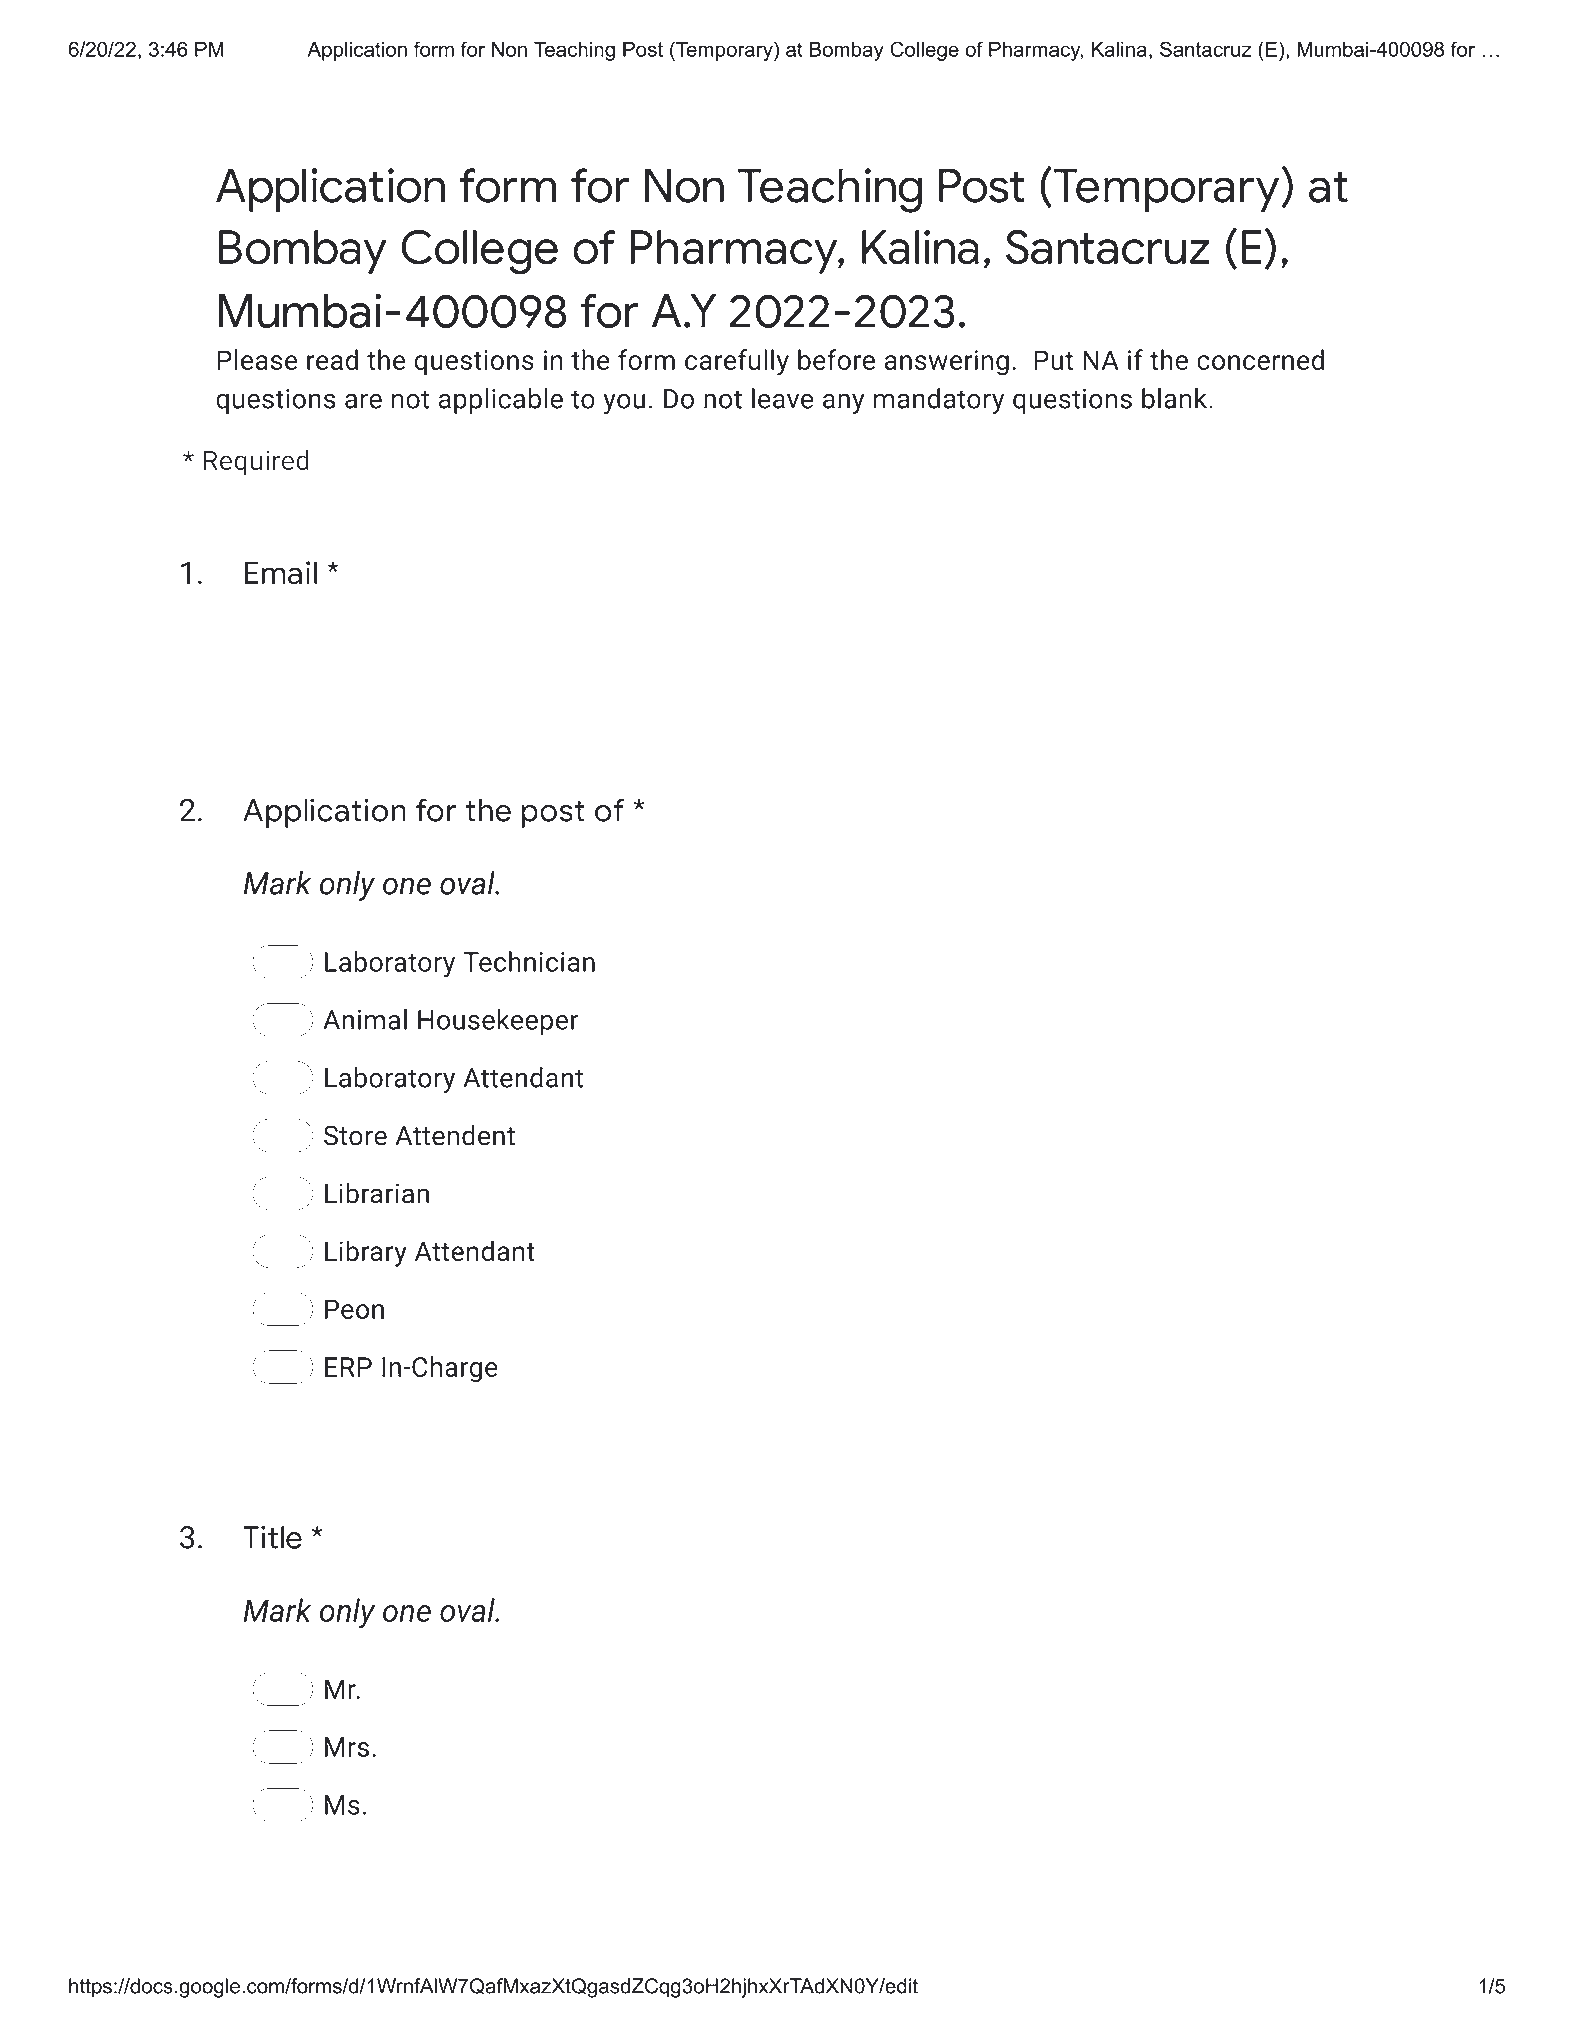  What do you see at coordinates (347, 1747) in the image?
I see `Mrs` at bounding box center [347, 1747].
